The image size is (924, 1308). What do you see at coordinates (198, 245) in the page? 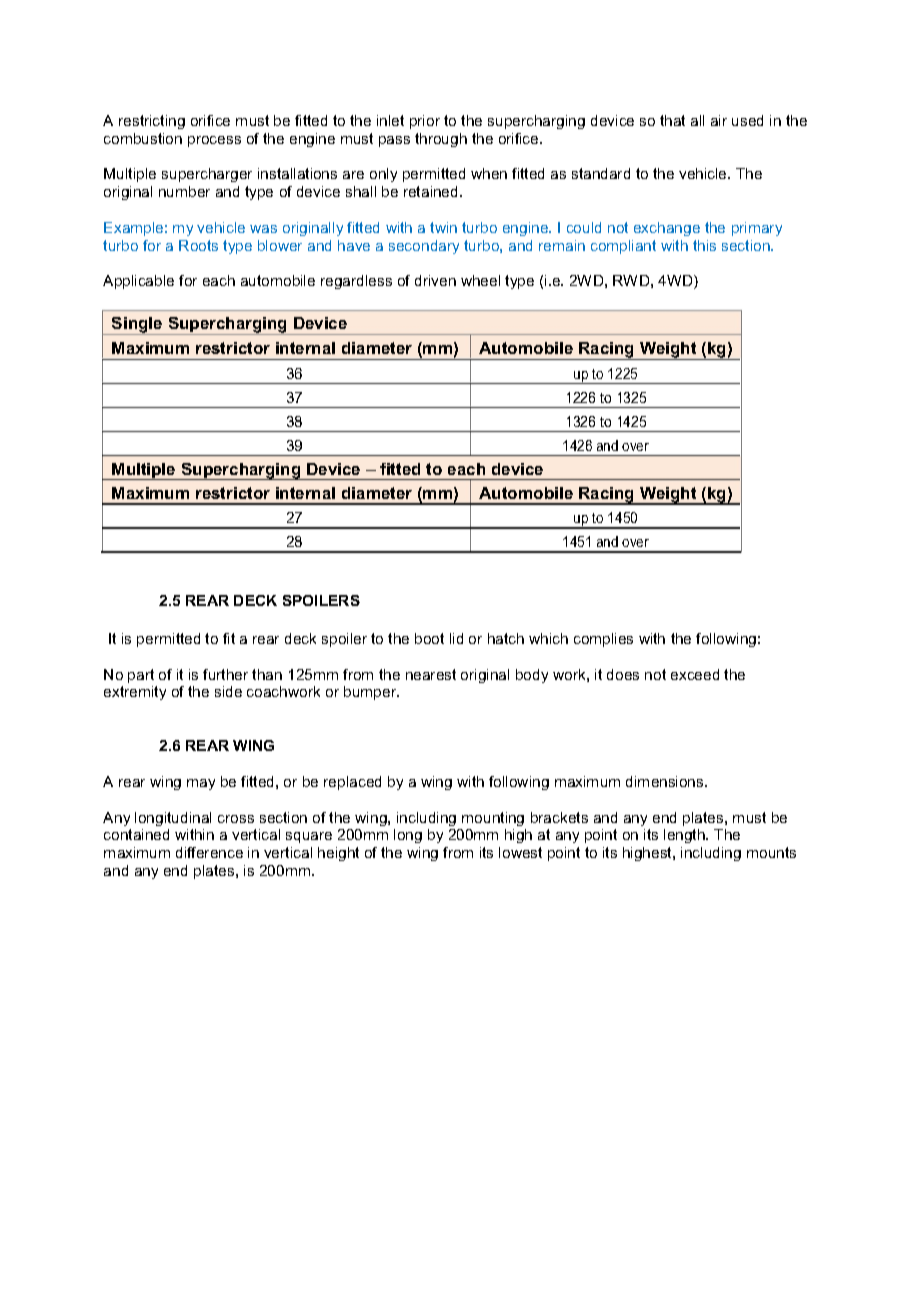
I see `Roots` at bounding box center [198, 245].
